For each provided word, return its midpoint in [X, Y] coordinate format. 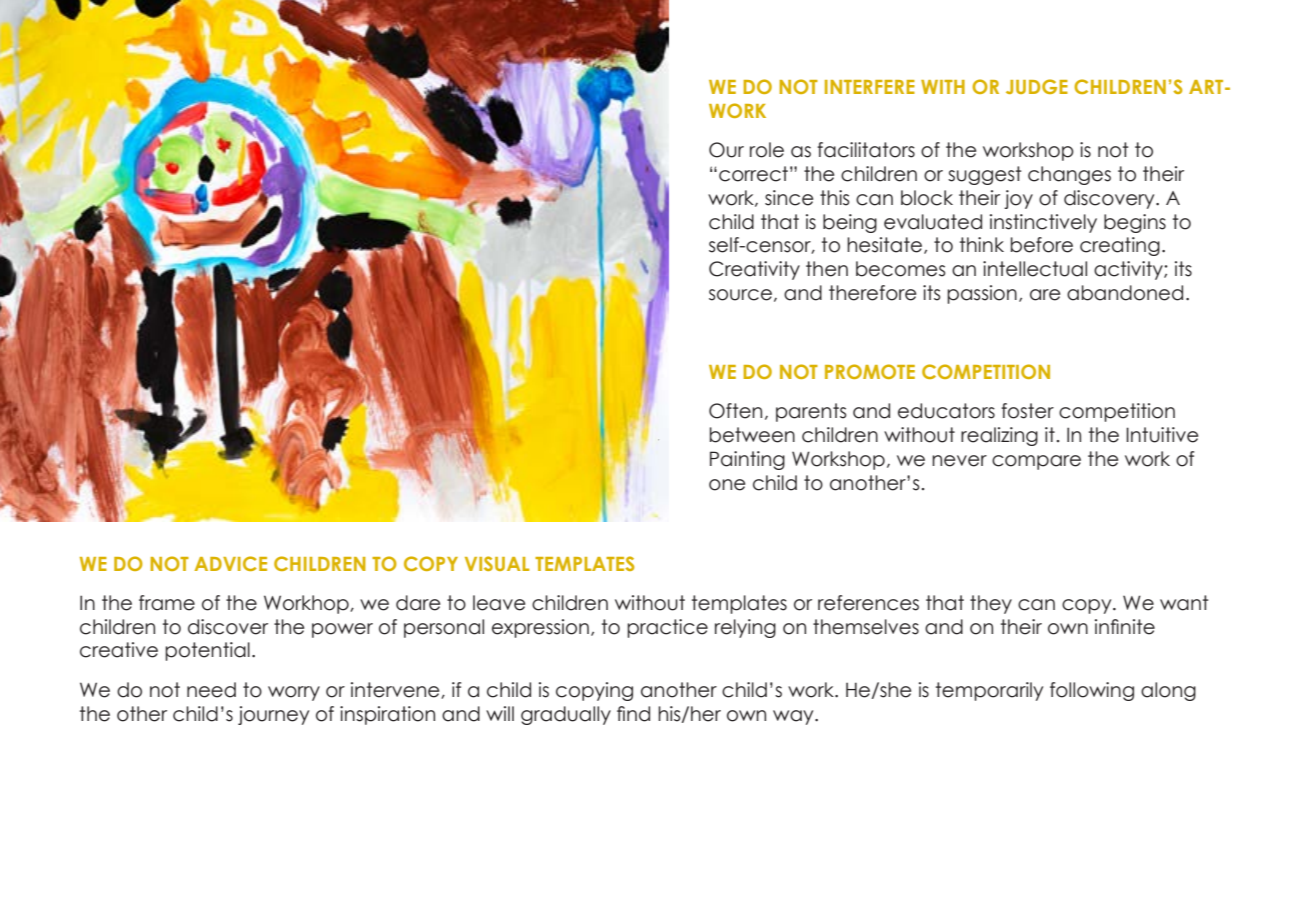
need [211, 690]
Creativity [754, 270]
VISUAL [497, 563]
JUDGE [1037, 86]
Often [735, 411]
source [740, 295]
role [767, 150]
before [1042, 245]
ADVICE [230, 563]
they [991, 604]
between [752, 435]
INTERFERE [870, 87]
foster [1027, 411]
